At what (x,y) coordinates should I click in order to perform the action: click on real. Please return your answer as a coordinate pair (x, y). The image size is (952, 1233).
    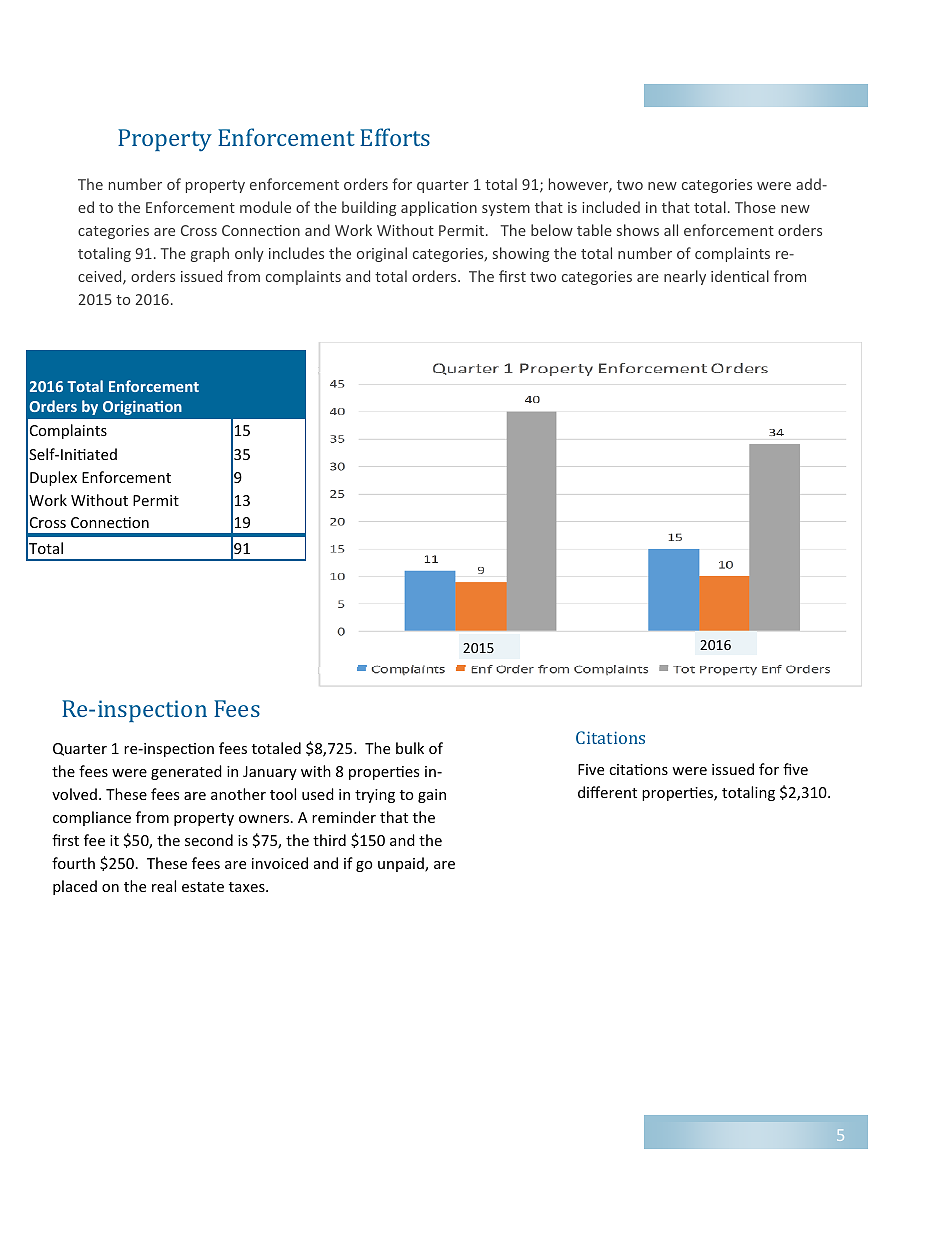
    Looking at the image, I should click on (164, 886).
